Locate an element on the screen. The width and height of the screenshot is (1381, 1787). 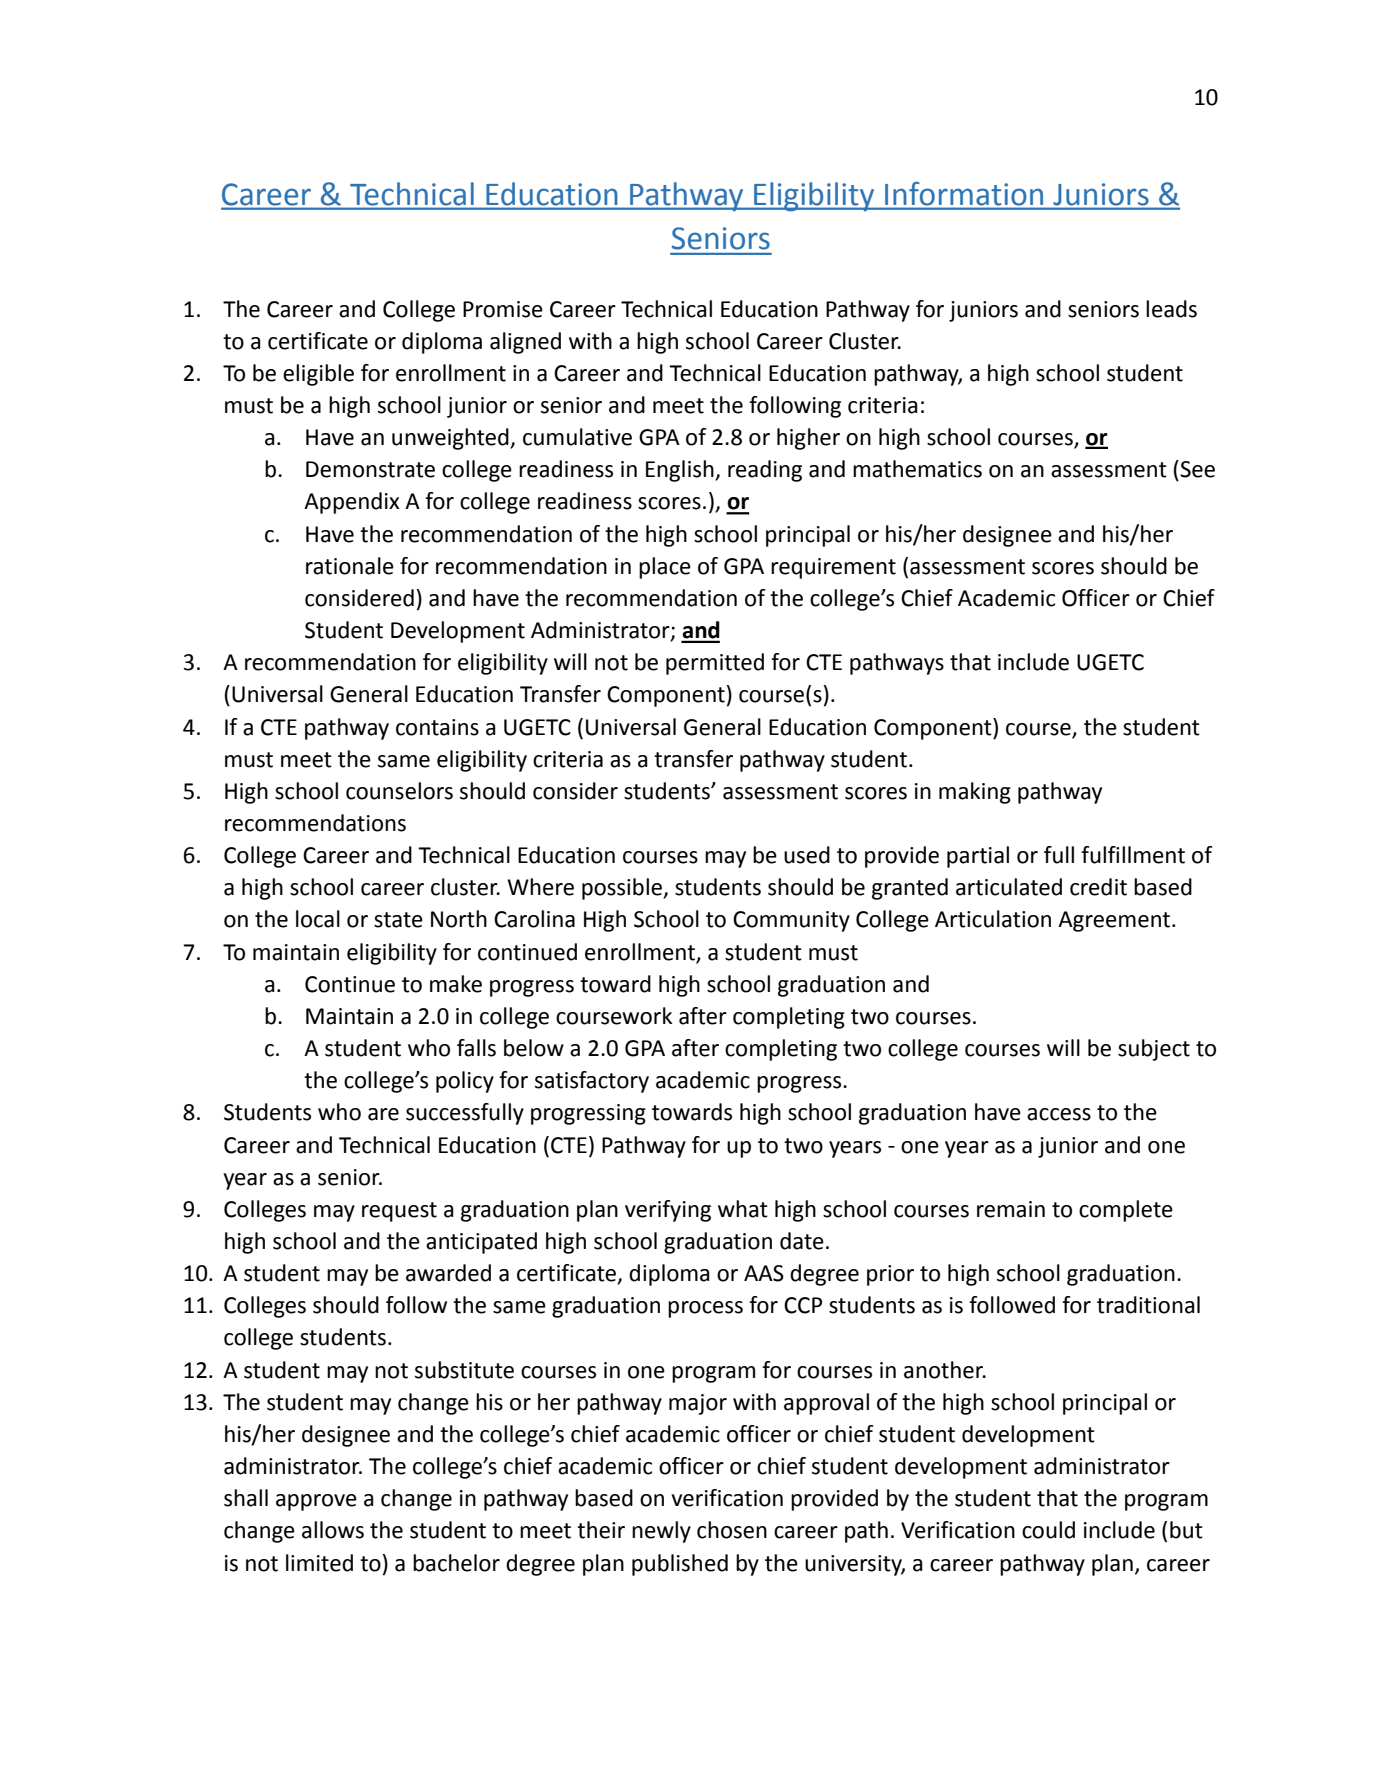
English is located at coordinates (681, 471).
